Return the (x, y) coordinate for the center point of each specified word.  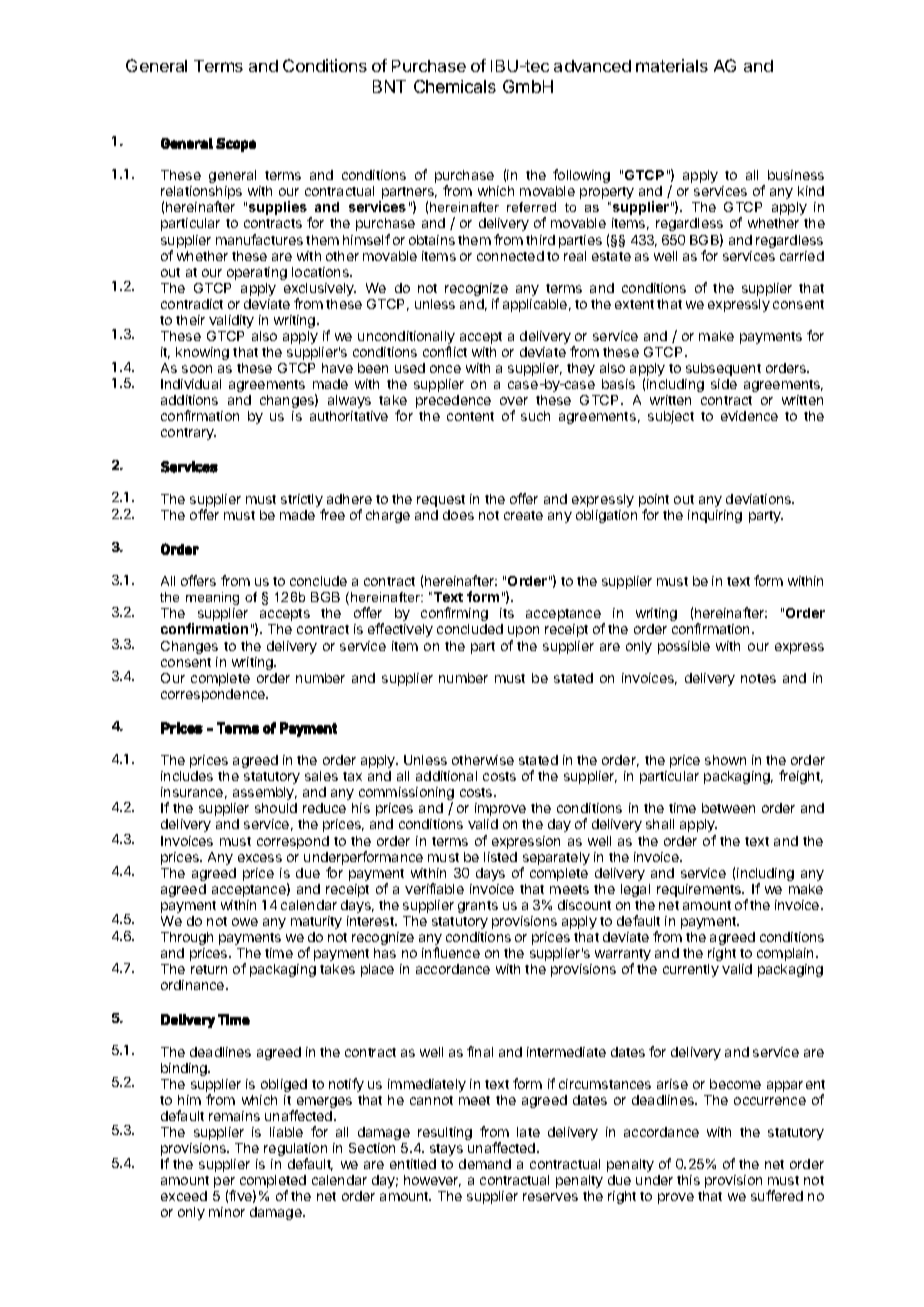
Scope (236, 145)
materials (672, 65)
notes (758, 678)
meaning (212, 598)
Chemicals (455, 86)
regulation (295, 1151)
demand (485, 1164)
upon (523, 631)
